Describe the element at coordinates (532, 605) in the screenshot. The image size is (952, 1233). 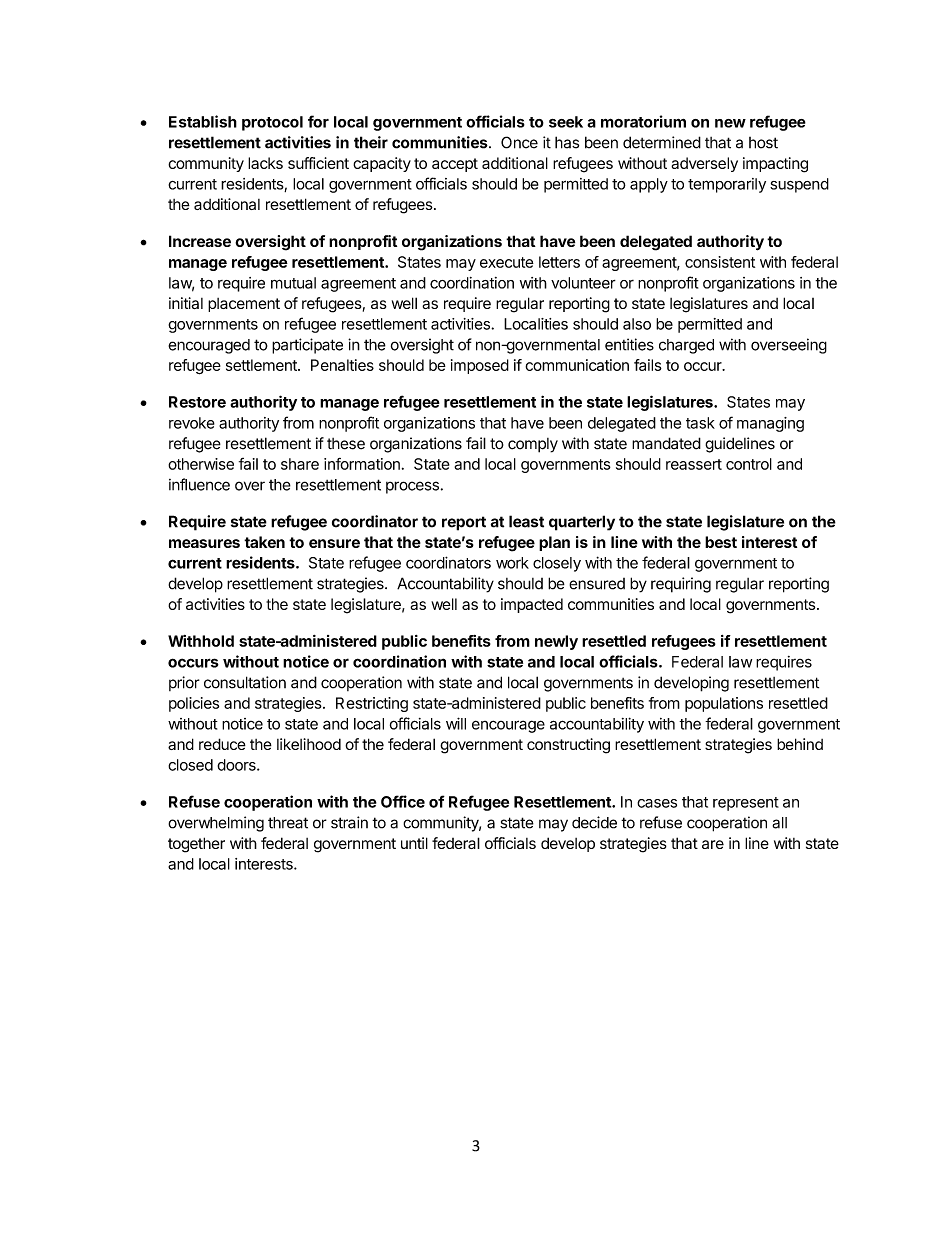
I see `impacted` at that location.
